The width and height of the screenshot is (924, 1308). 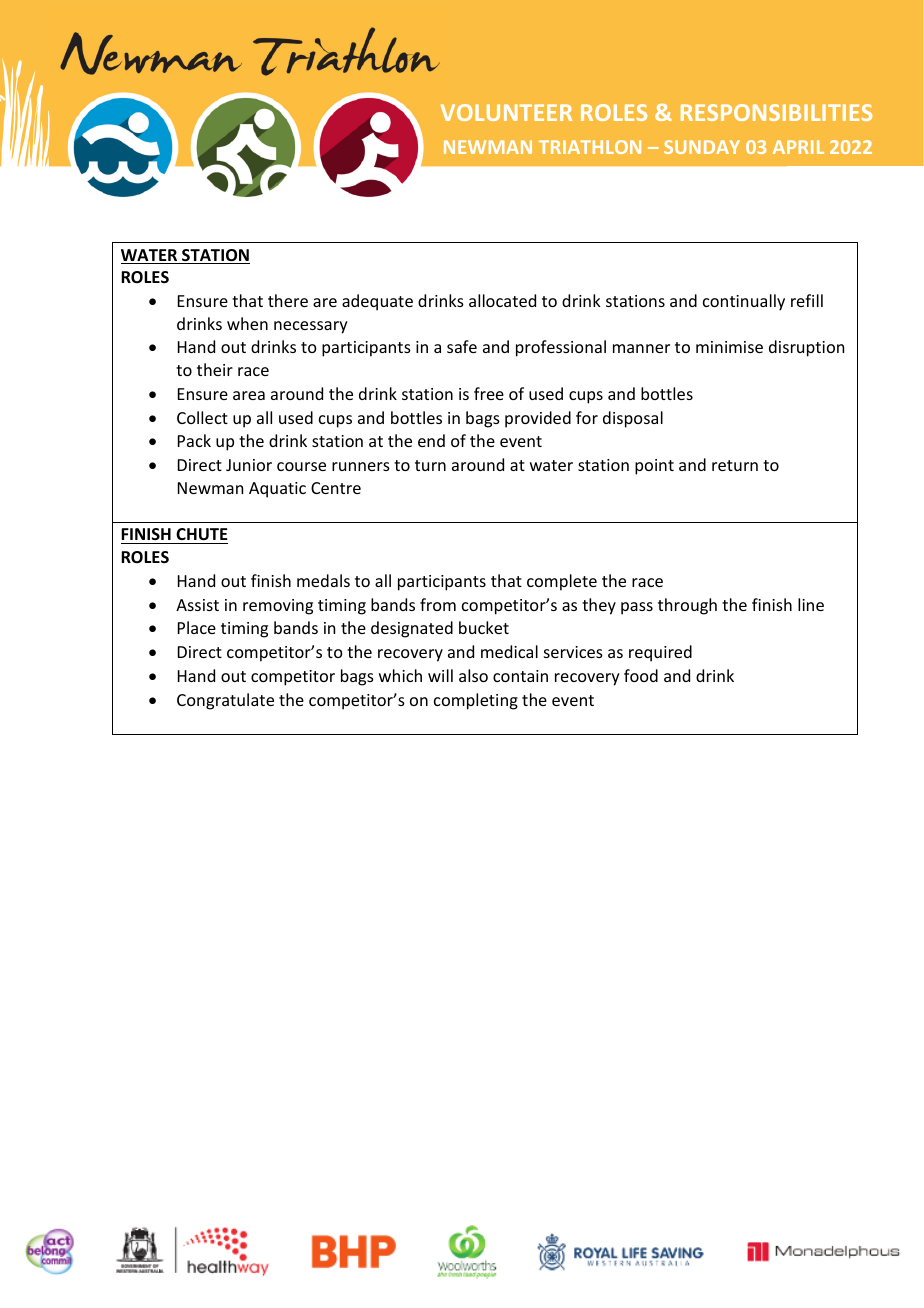 What do you see at coordinates (641, 675) in the screenshot?
I see `food` at bounding box center [641, 675].
